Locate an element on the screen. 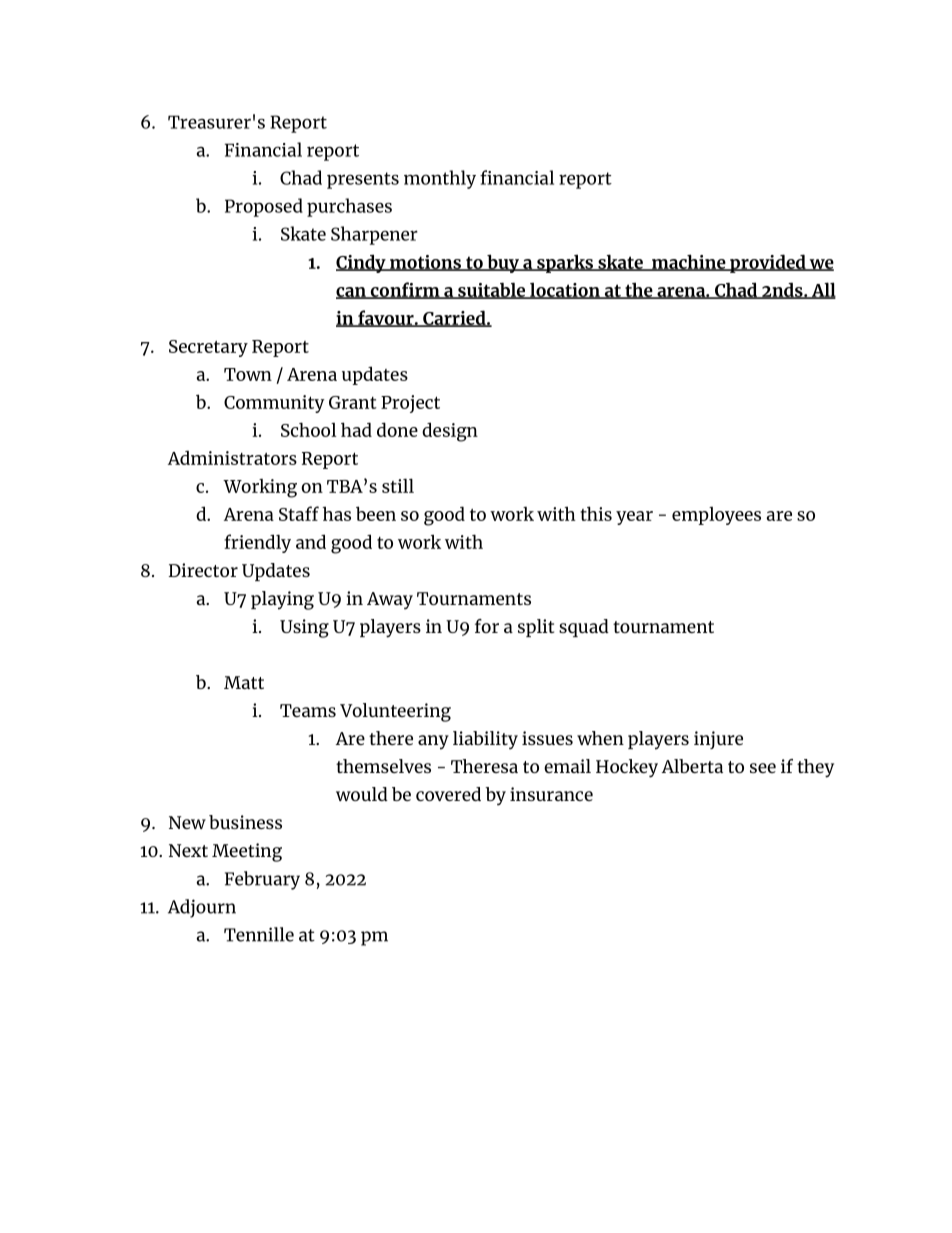 The width and height of the screenshot is (952, 1233). provided is located at coordinates (768, 263).
